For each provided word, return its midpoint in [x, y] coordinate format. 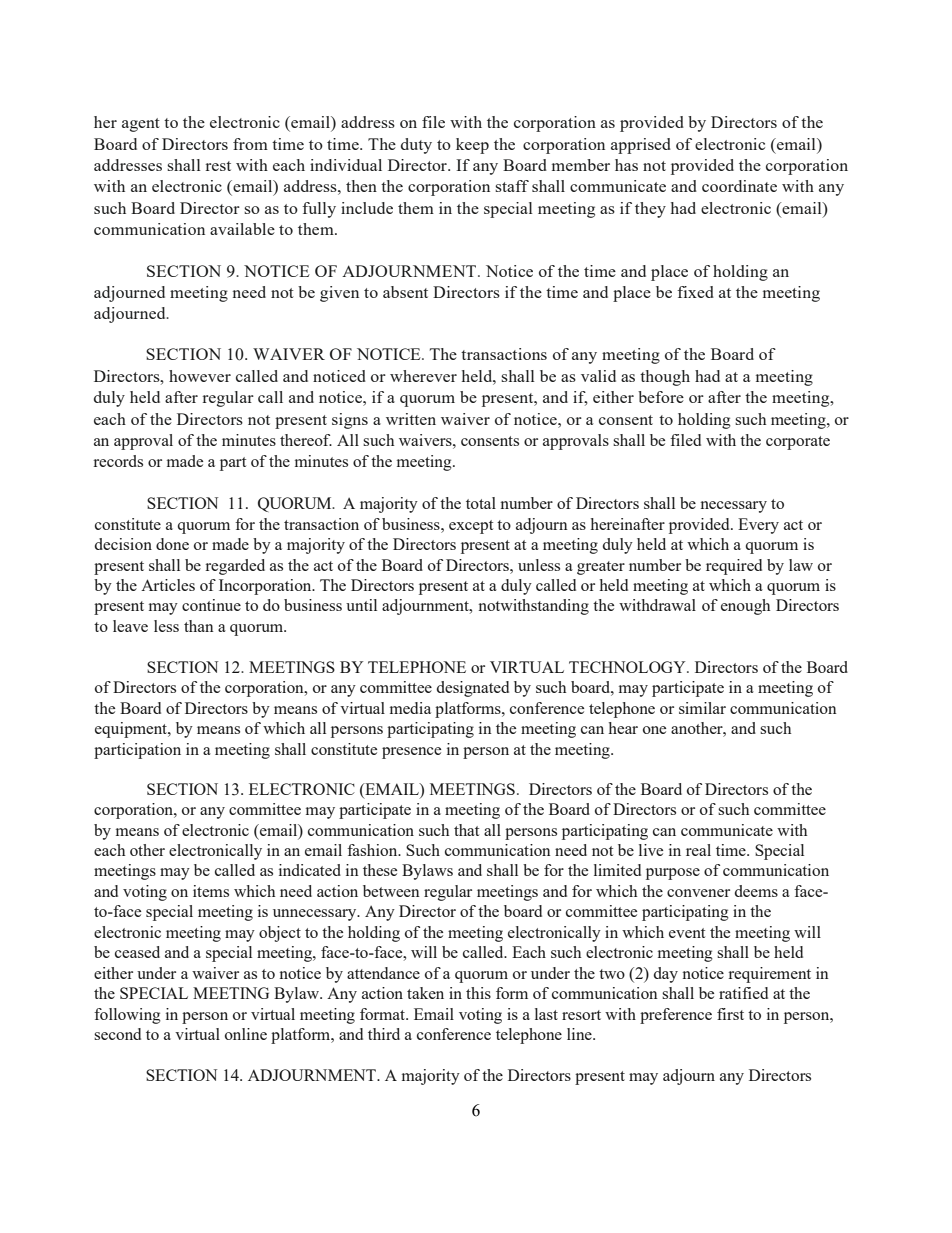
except [471, 527]
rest [218, 166]
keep [472, 146]
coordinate [739, 186]
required [734, 567]
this [478, 993]
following [127, 1016]
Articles [168, 585]
